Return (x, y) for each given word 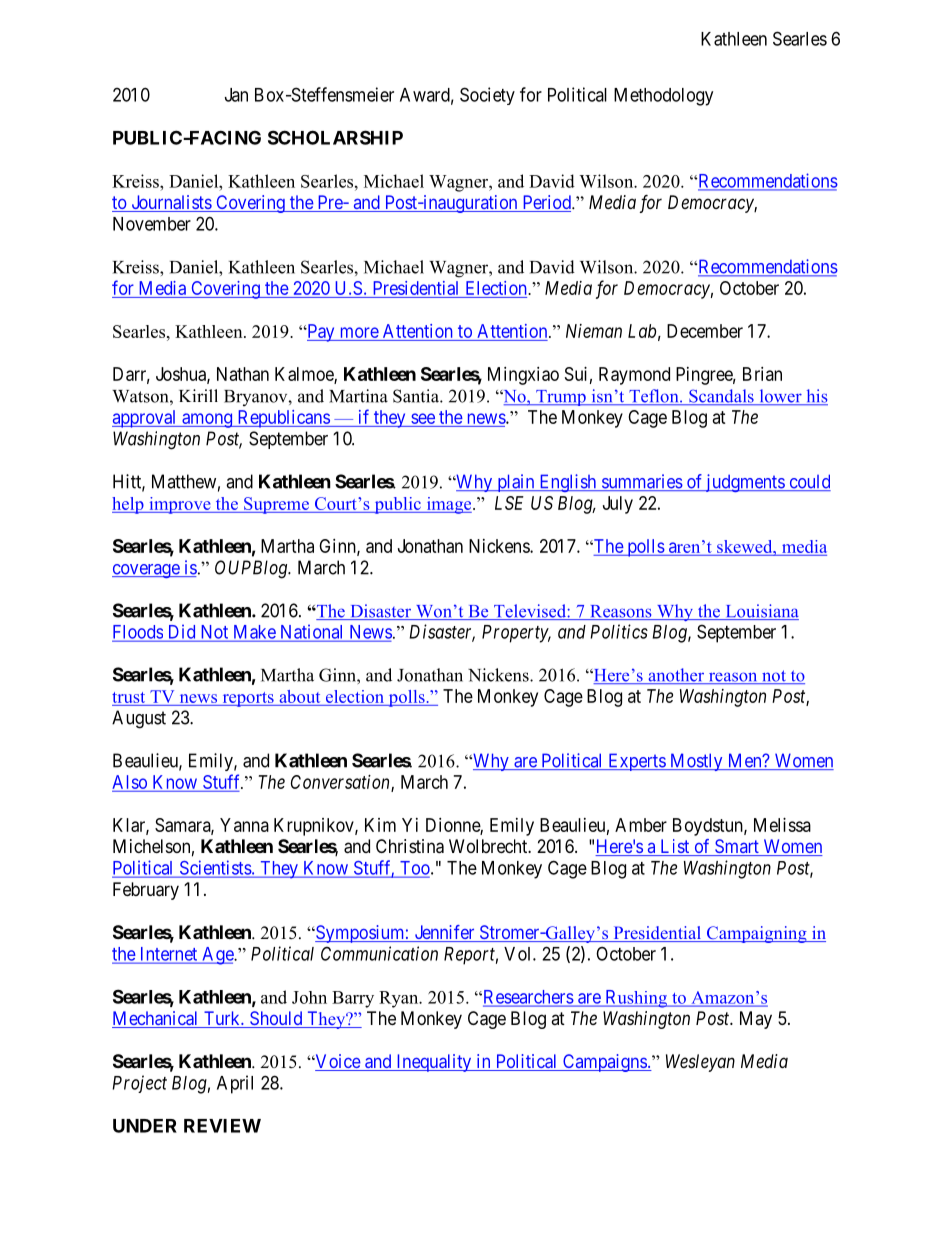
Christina (410, 846)
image (449, 505)
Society (487, 96)
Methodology (663, 97)
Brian (762, 374)
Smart (736, 847)
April (235, 1084)
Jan (236, 95)
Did (181, 632)
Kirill (198, 395)
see (423, 418)
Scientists (214, 868)
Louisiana (761, 612)
